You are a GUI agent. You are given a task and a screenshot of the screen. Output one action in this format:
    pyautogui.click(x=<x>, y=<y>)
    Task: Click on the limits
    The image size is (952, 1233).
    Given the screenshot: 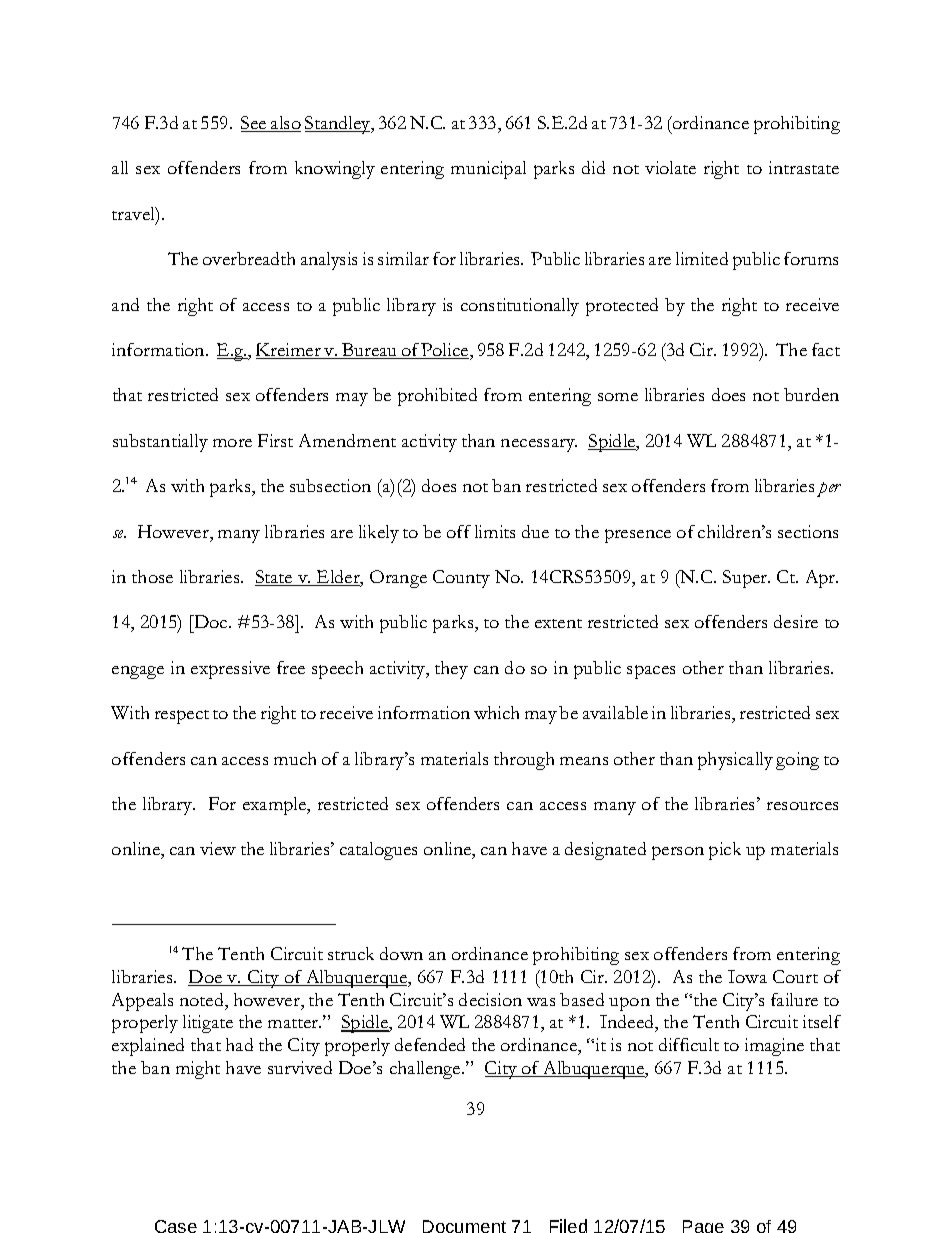 What is the action you would take?
    pyautogui.click(x=495, y=531)
